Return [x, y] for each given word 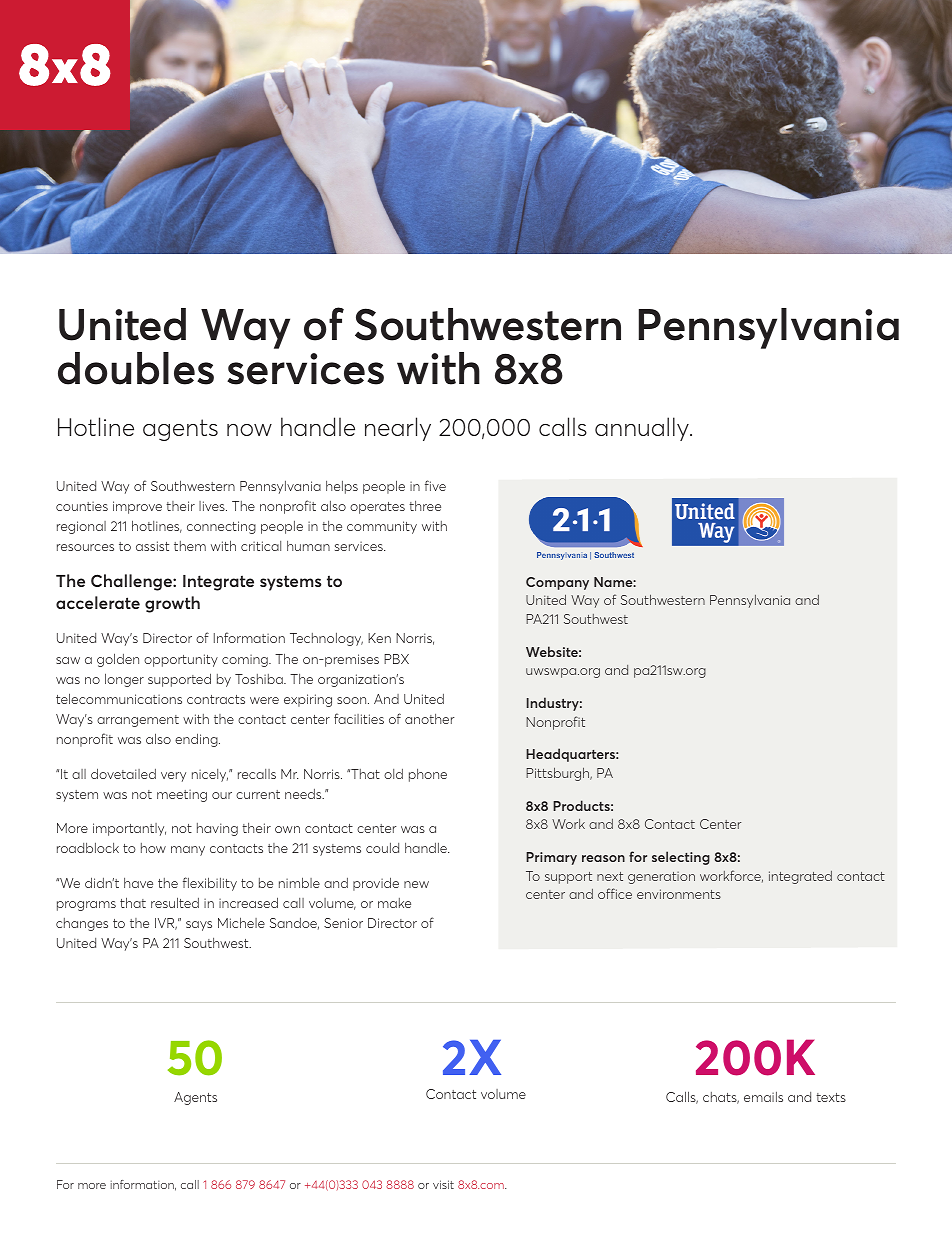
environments [679, 894]
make [394, 903]
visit [443, 1184]
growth [172, 604]
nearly [398, 429]
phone [428, 775]
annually [643, 429]
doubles [136, 368]
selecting [681, 858]
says [199, 926]
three [425, 506]
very [173, 777]
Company [557, 583]
